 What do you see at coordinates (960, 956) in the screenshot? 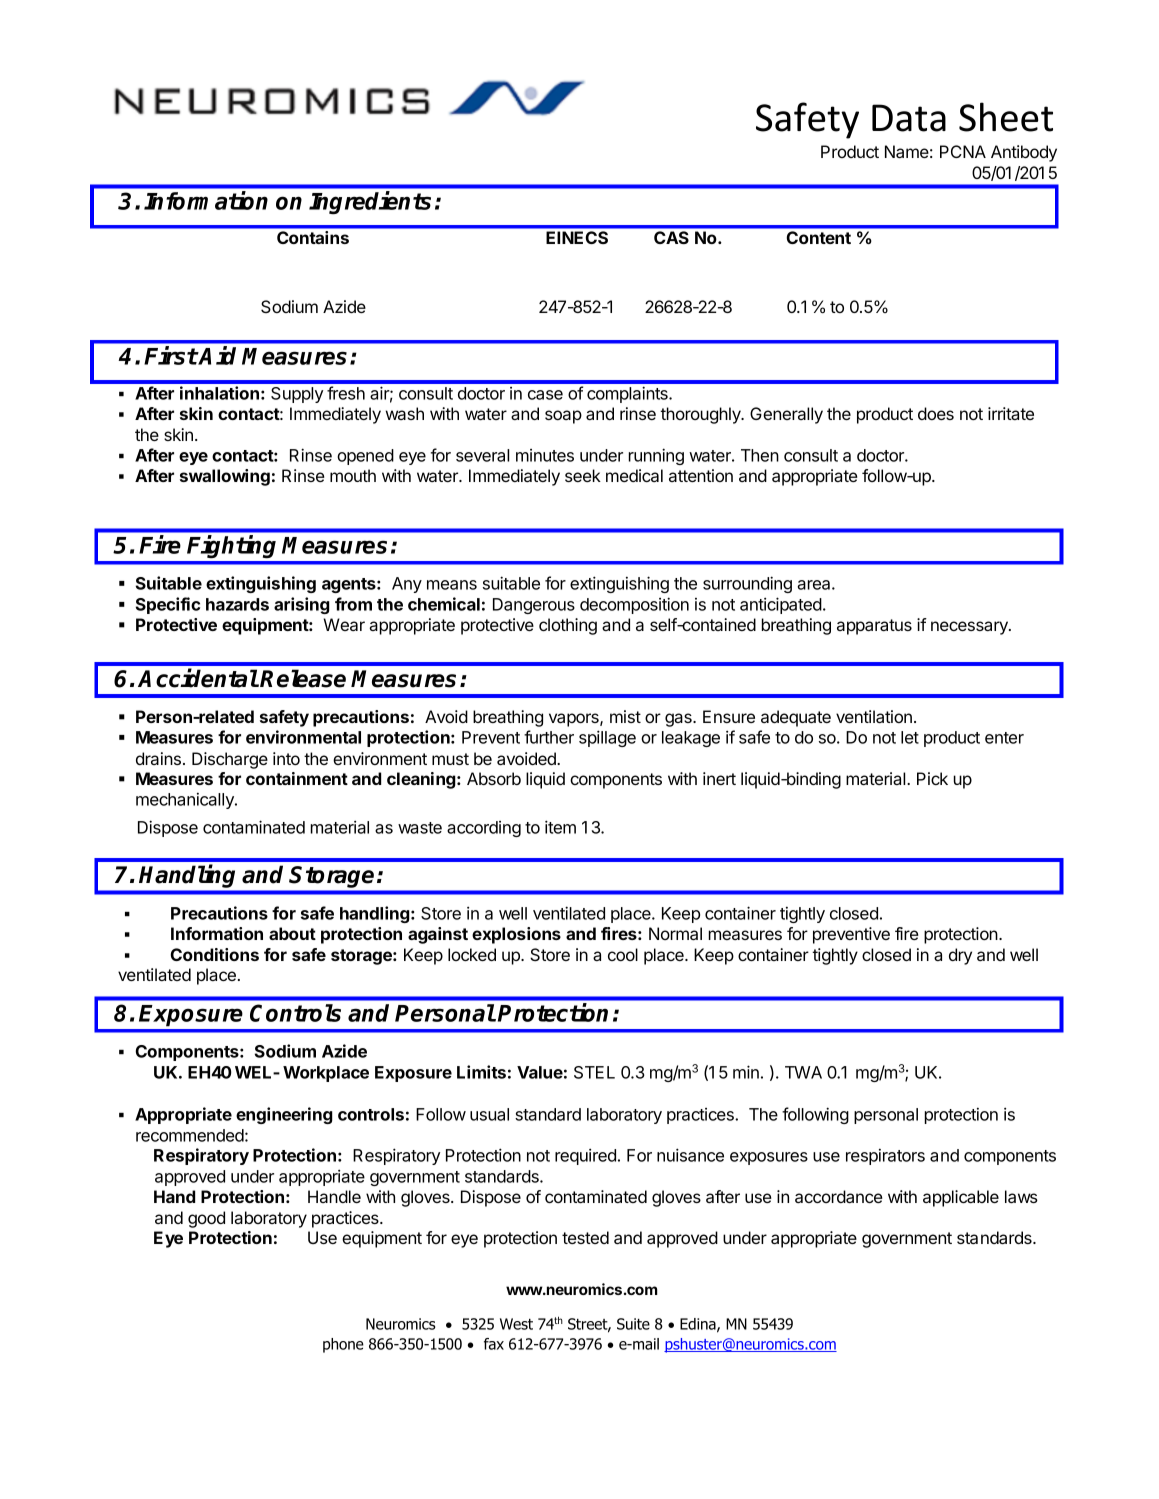
I see `dry` at bounding box center [960, 956].
